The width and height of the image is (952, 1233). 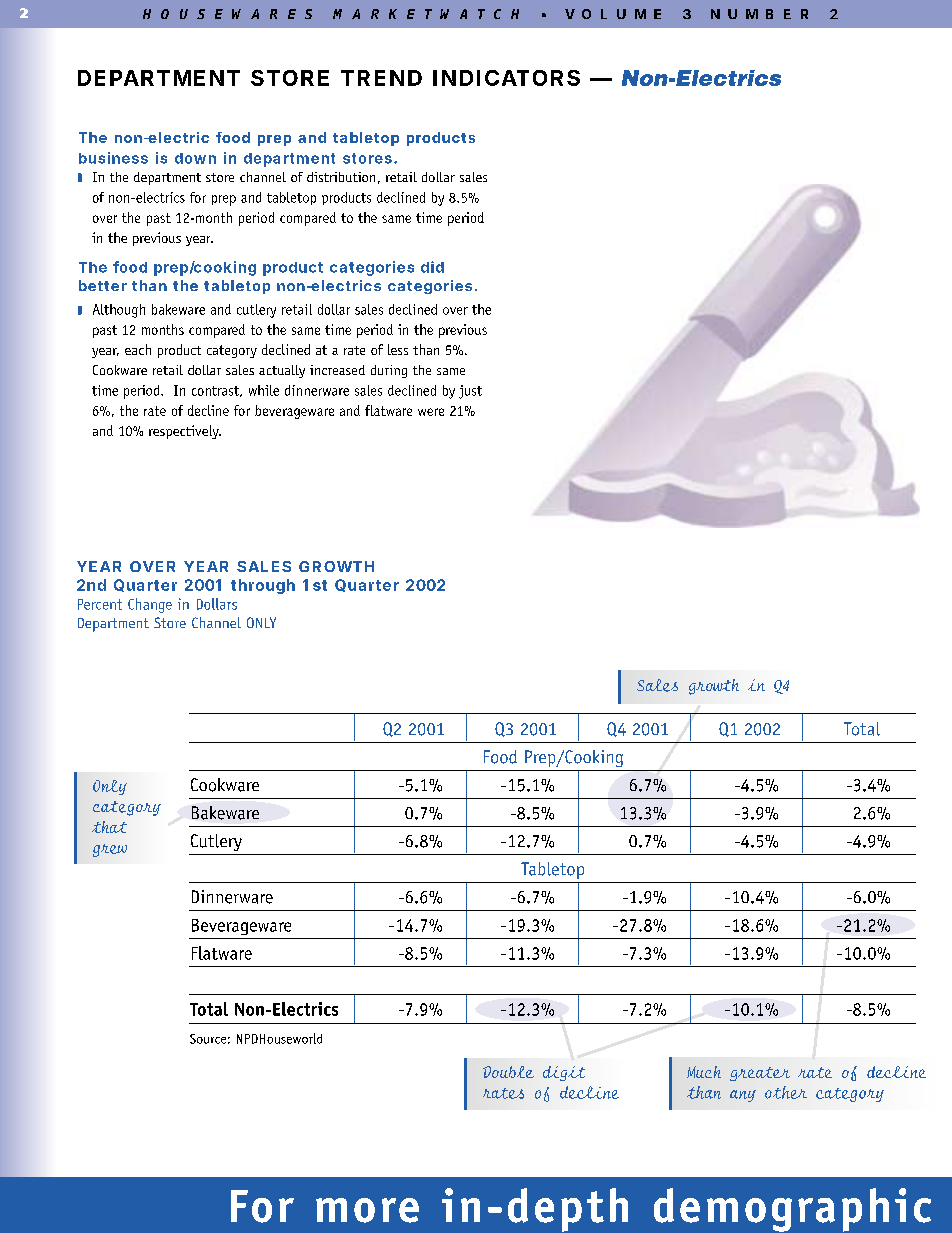 What do you see at coordinates (704, 1072) in the image?
I see `Much` at bounding box center [704, 1072].
